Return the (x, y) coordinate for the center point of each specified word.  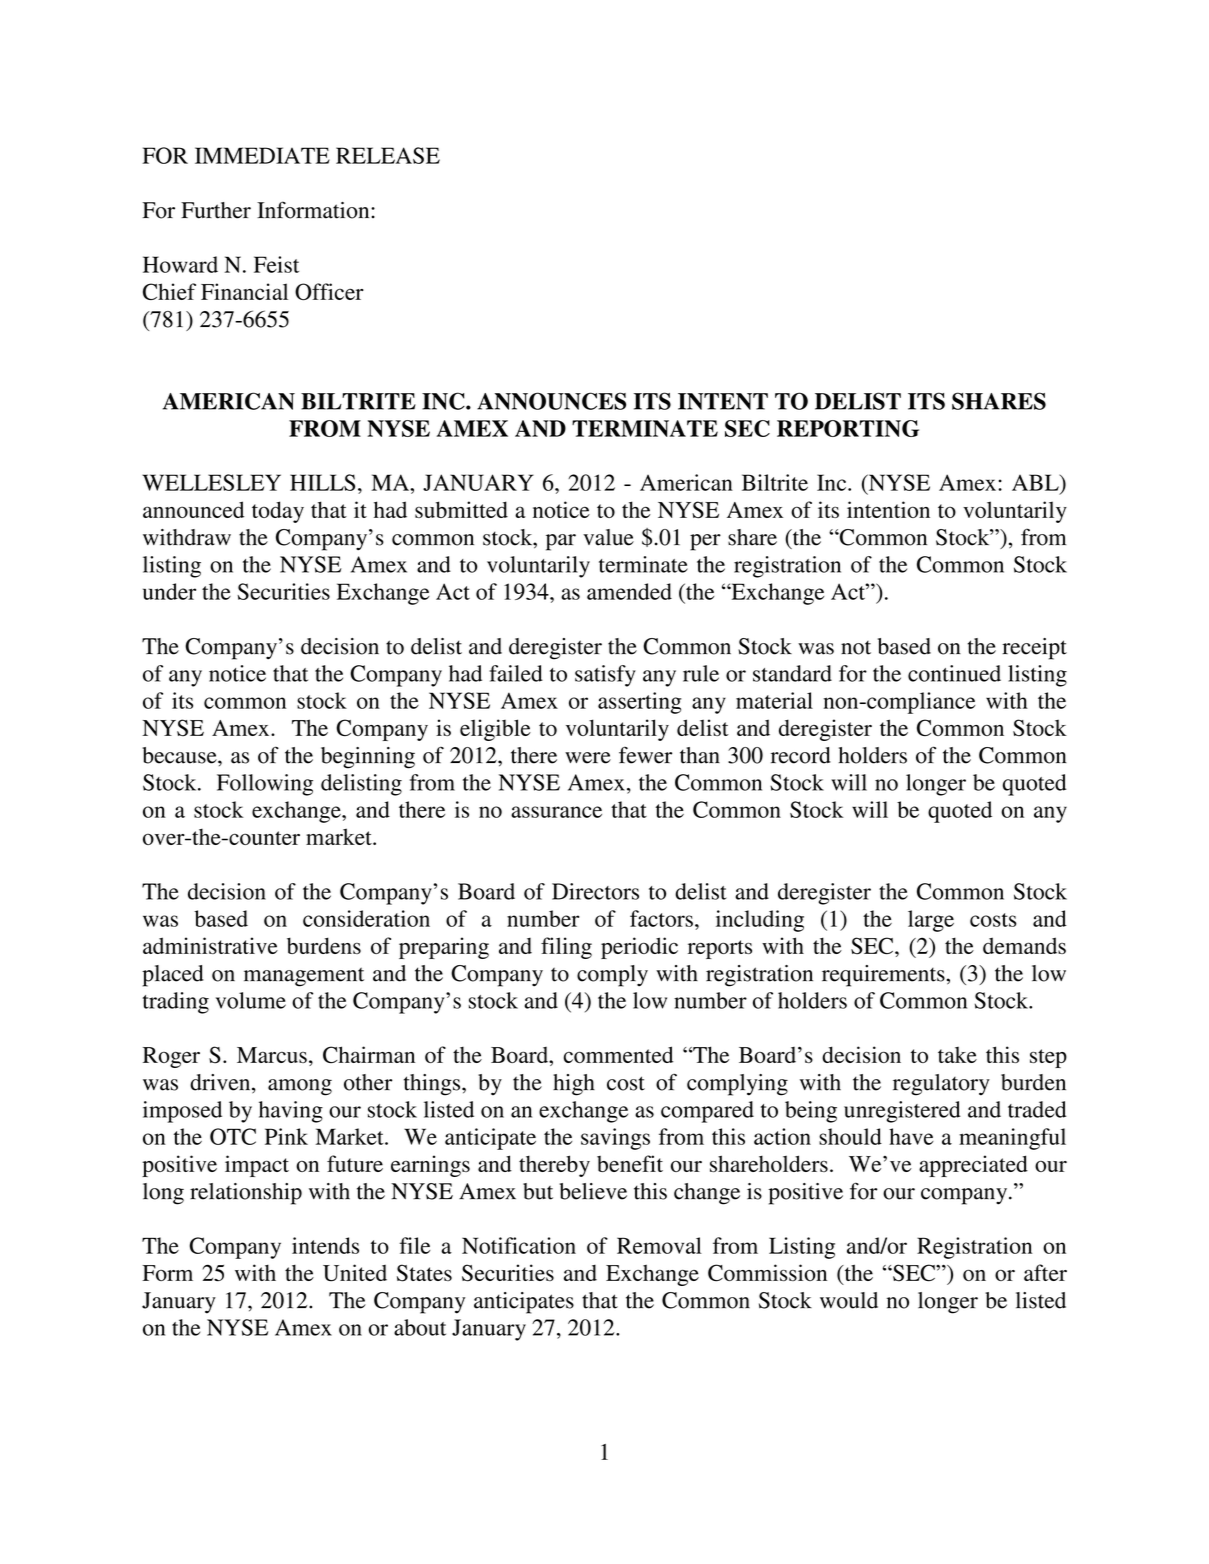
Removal (659, 1245)
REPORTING (848, 428)
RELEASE (388, 155)
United (355, 1273)
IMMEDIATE (262, 155)
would (849, 1300)
